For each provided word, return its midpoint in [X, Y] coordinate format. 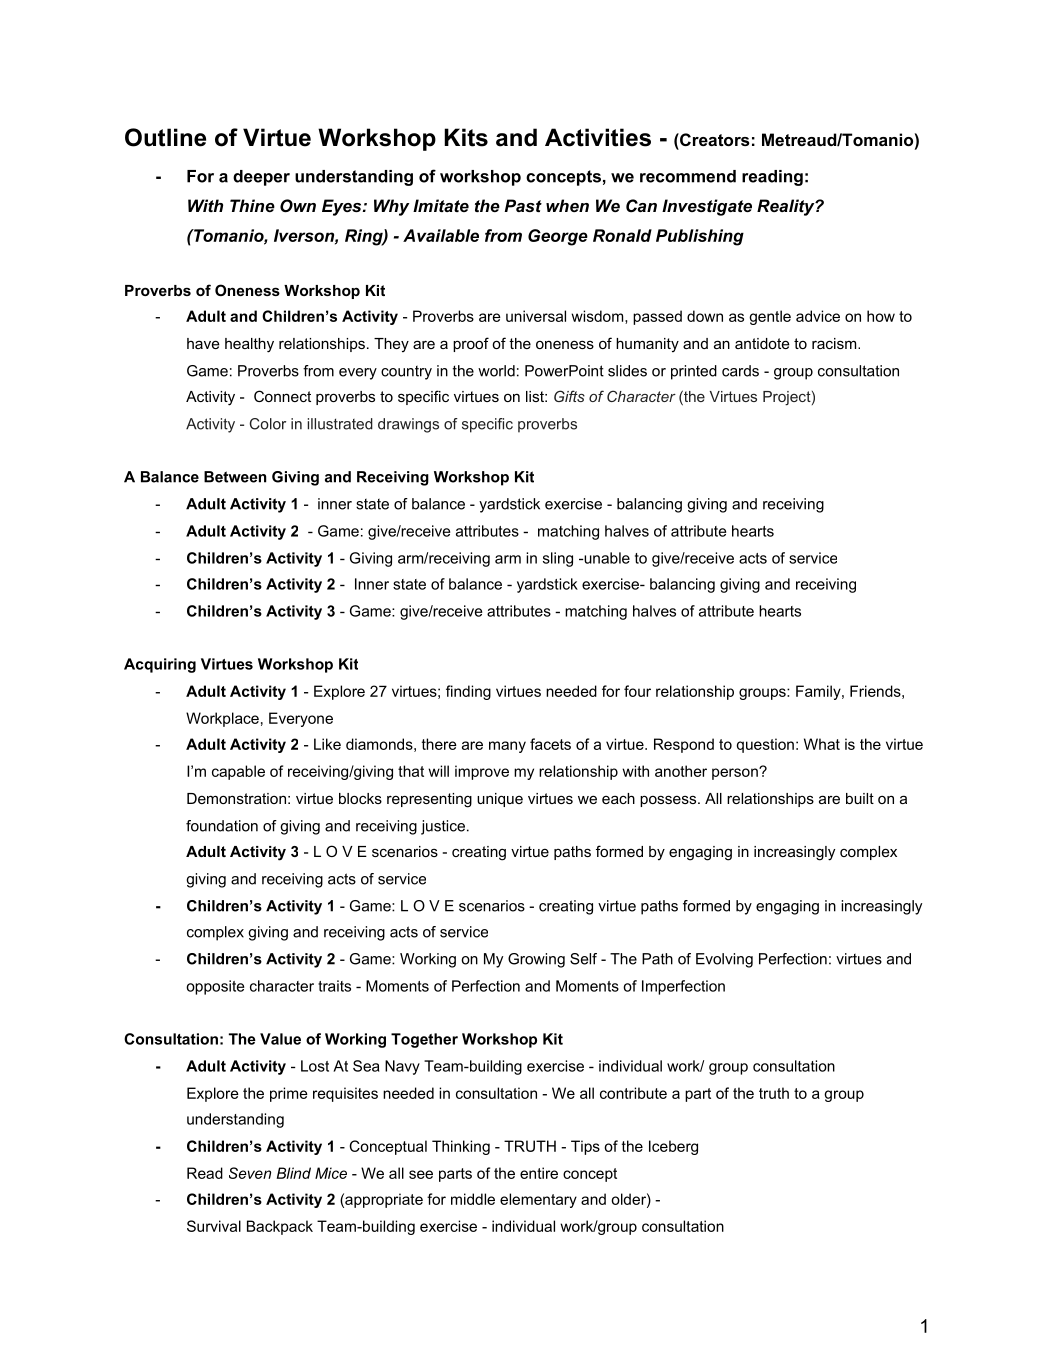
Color [268, 424]
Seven [250, 1173]
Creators [714, 139]
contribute [633, 1093]
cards [740, 371]
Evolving [724, 960]
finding [468, 692]
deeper [261, 178]
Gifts [569, 396]
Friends [875, 691]
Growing [536, 960]
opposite [215, 987]
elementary [538, 1200]
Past [523, 205]
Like [327, 744]
